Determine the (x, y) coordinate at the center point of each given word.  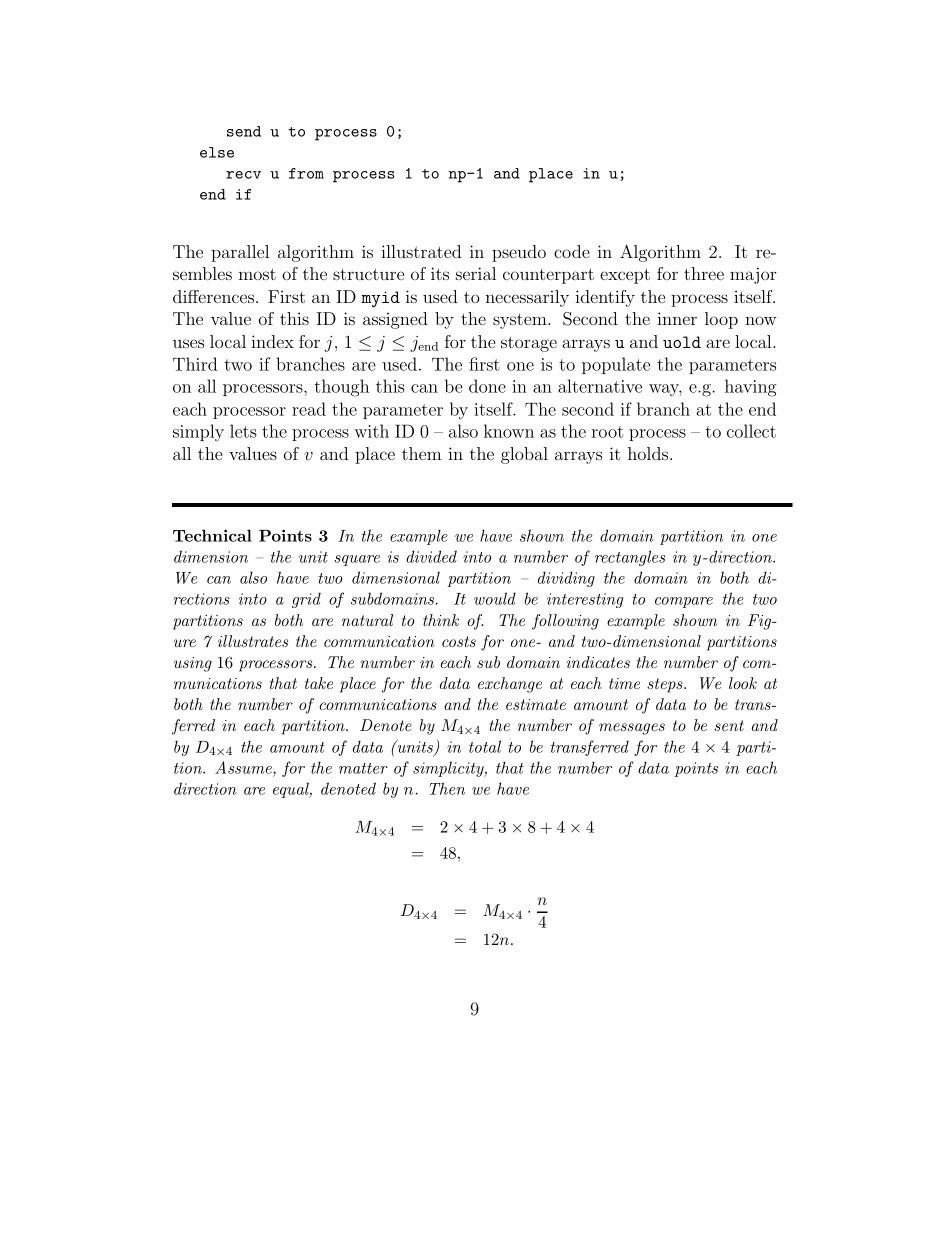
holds (649, 453)
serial (476, 273)
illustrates (253, 641)
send (244, 131)
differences (215, 296)
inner (677, 318)
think (441, 620)
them (422, 453)
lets (243, 431)
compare (684, 602)
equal (292, 790)
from (306, 173)
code (572, 251)
